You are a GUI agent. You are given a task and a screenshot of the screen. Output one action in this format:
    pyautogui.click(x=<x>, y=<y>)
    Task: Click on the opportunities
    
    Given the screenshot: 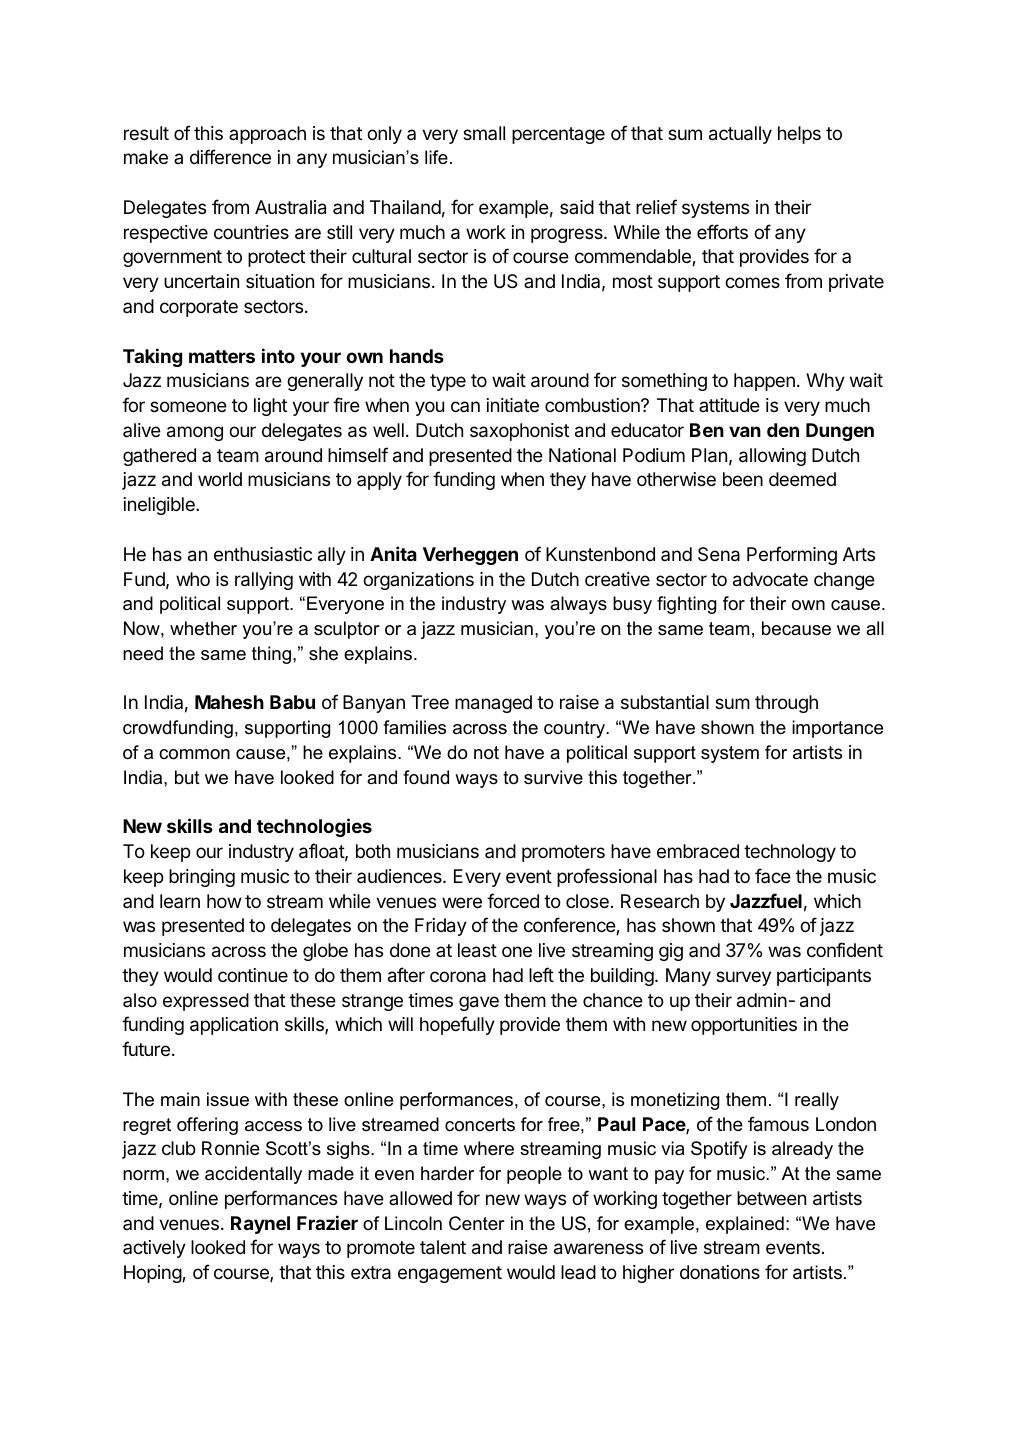 What is the action you would take?
    pyautogui.click(x=744, y=1026)
